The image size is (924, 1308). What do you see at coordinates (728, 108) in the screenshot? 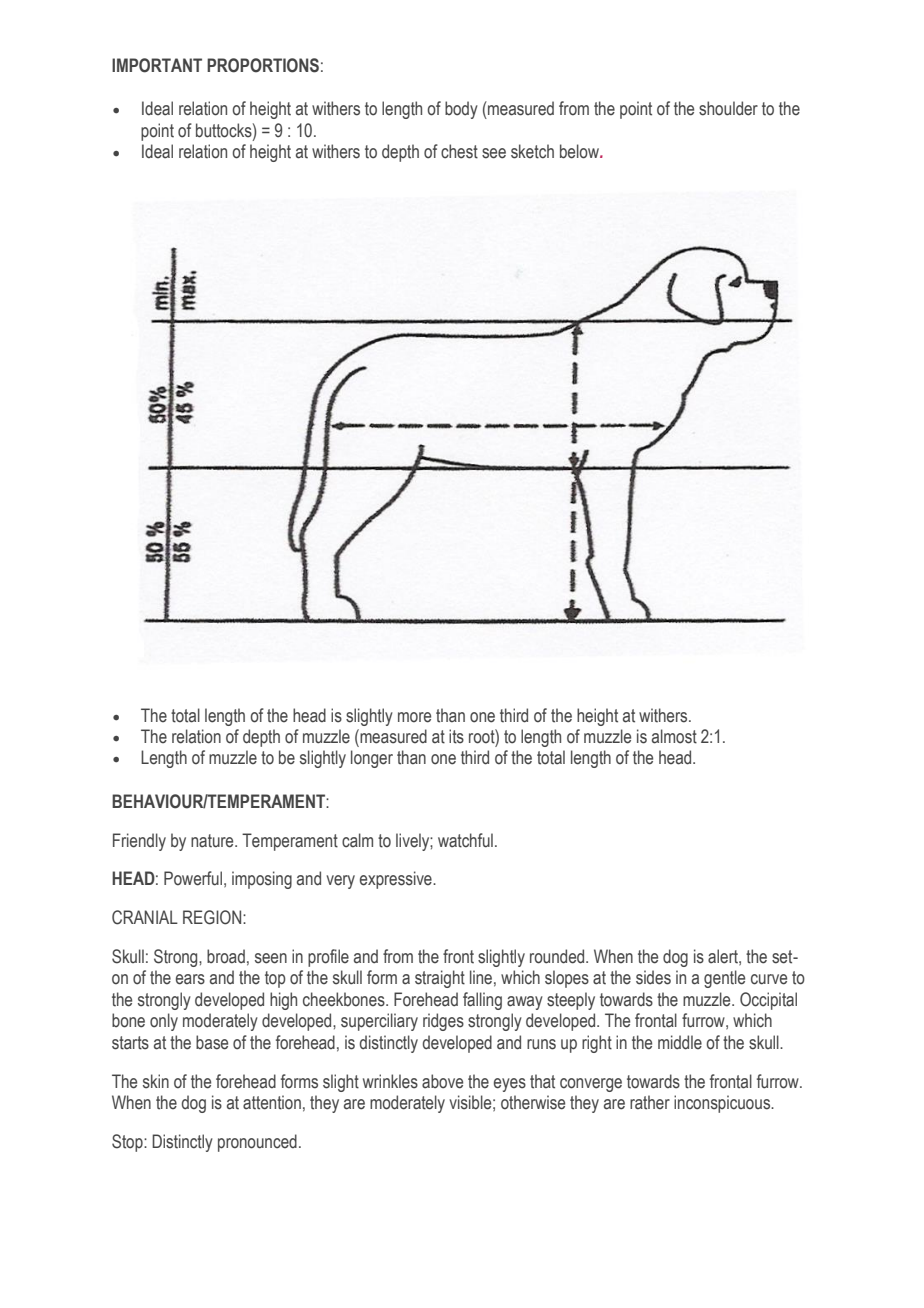
I see `shoulder` at bounding box center [728, 108].
